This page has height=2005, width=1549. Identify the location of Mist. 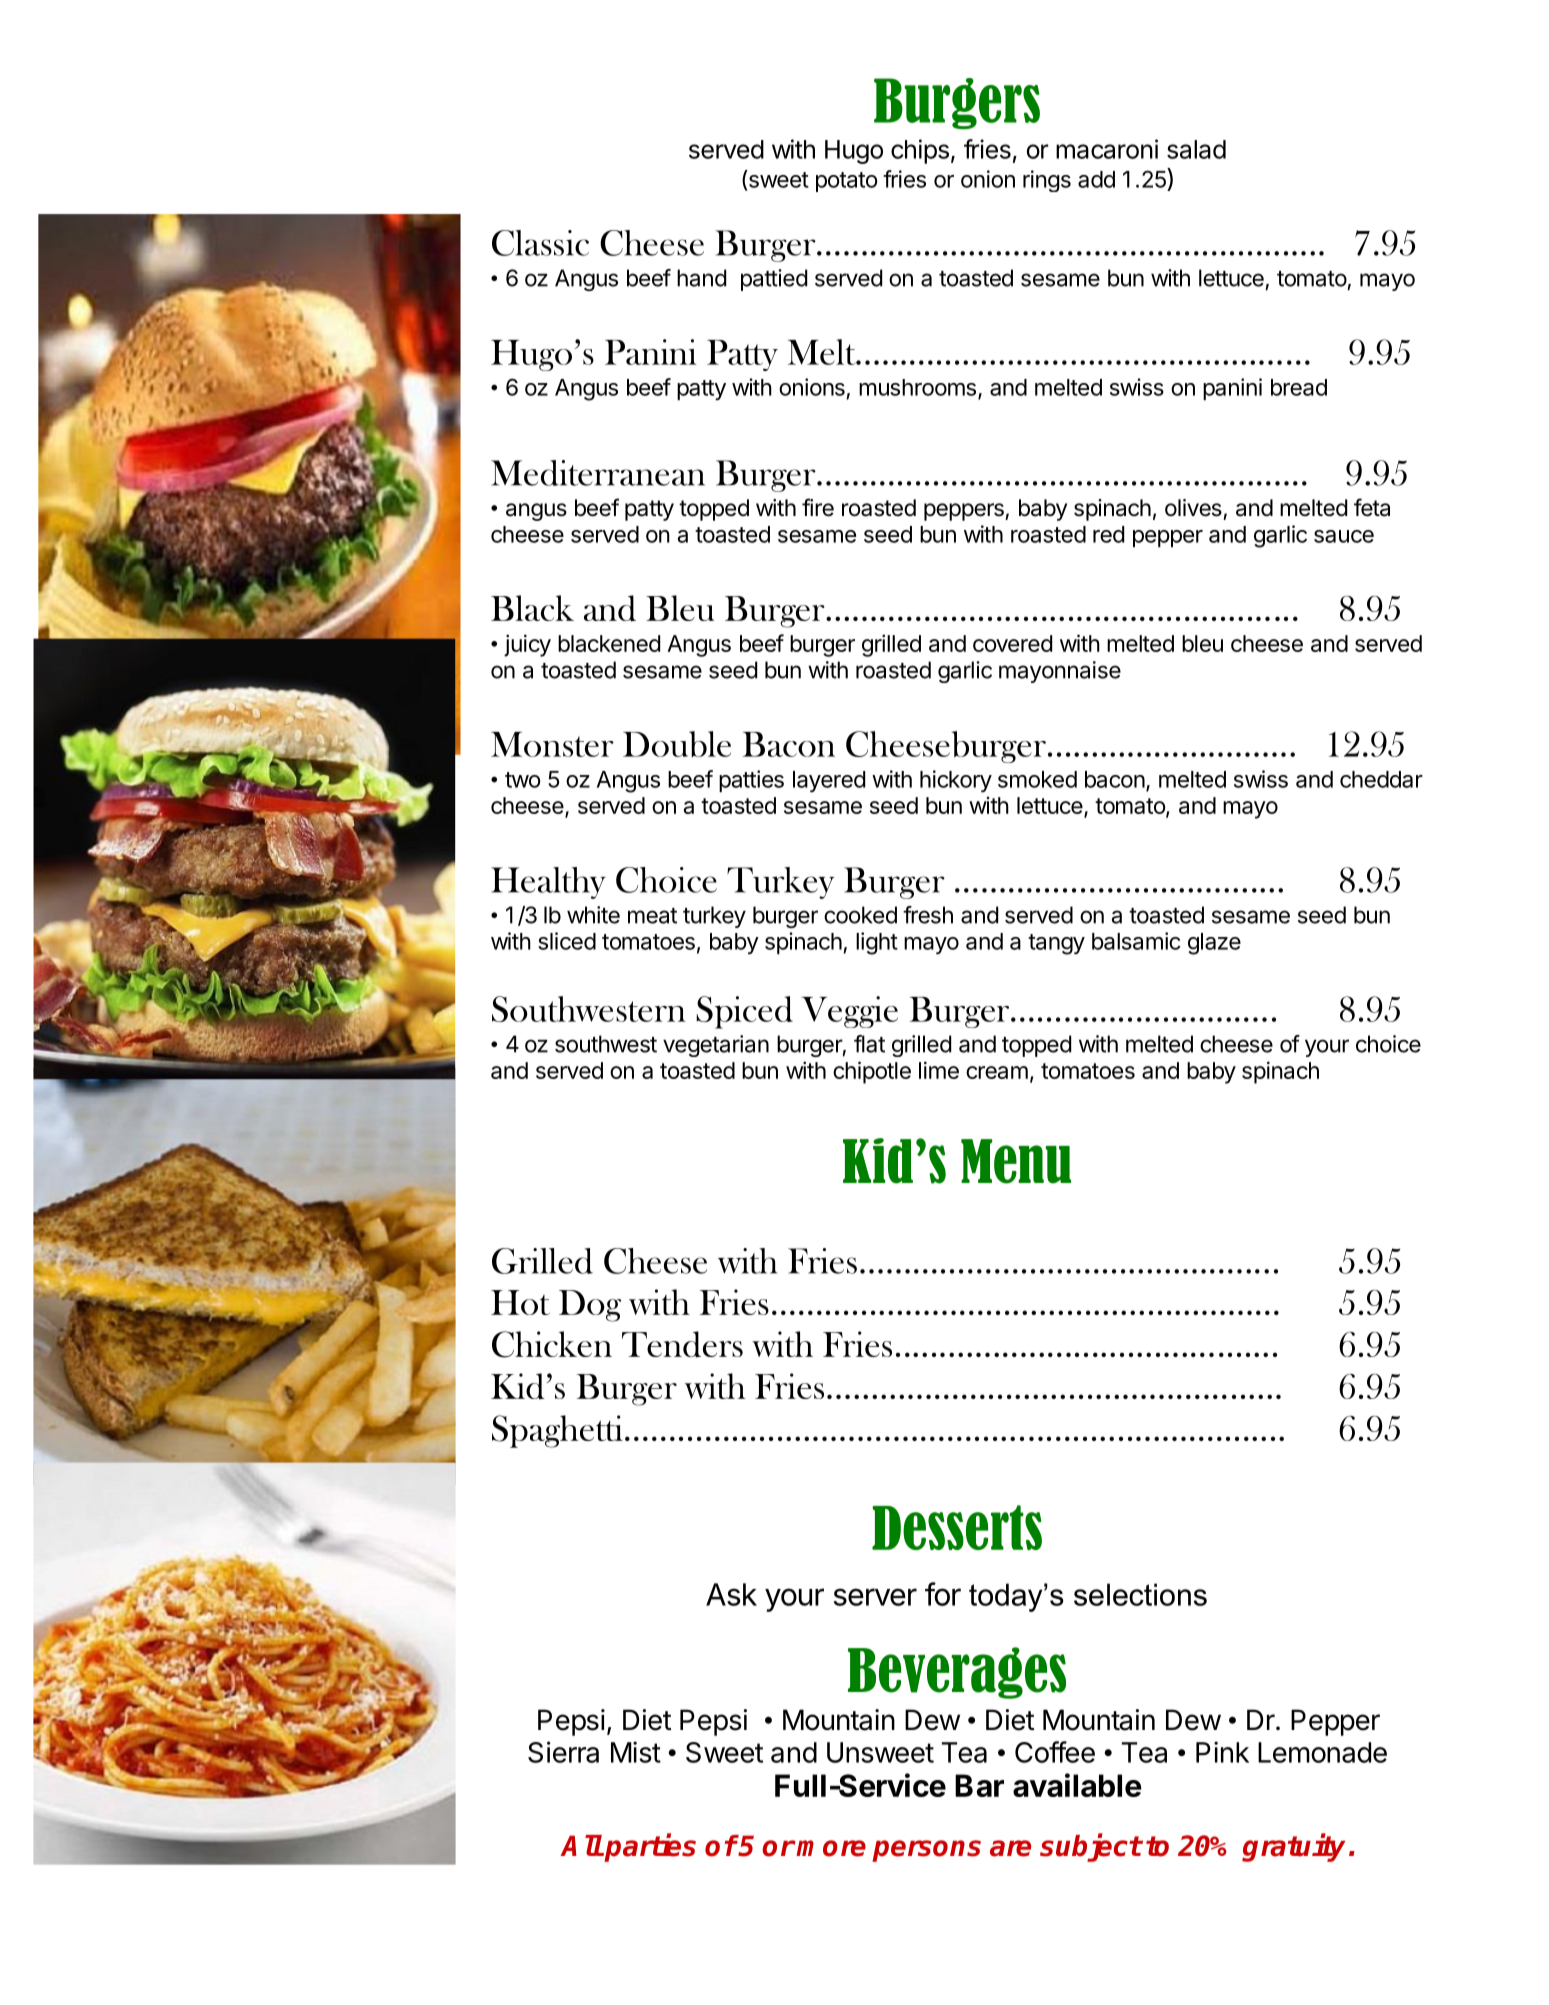
(636, 1752).
